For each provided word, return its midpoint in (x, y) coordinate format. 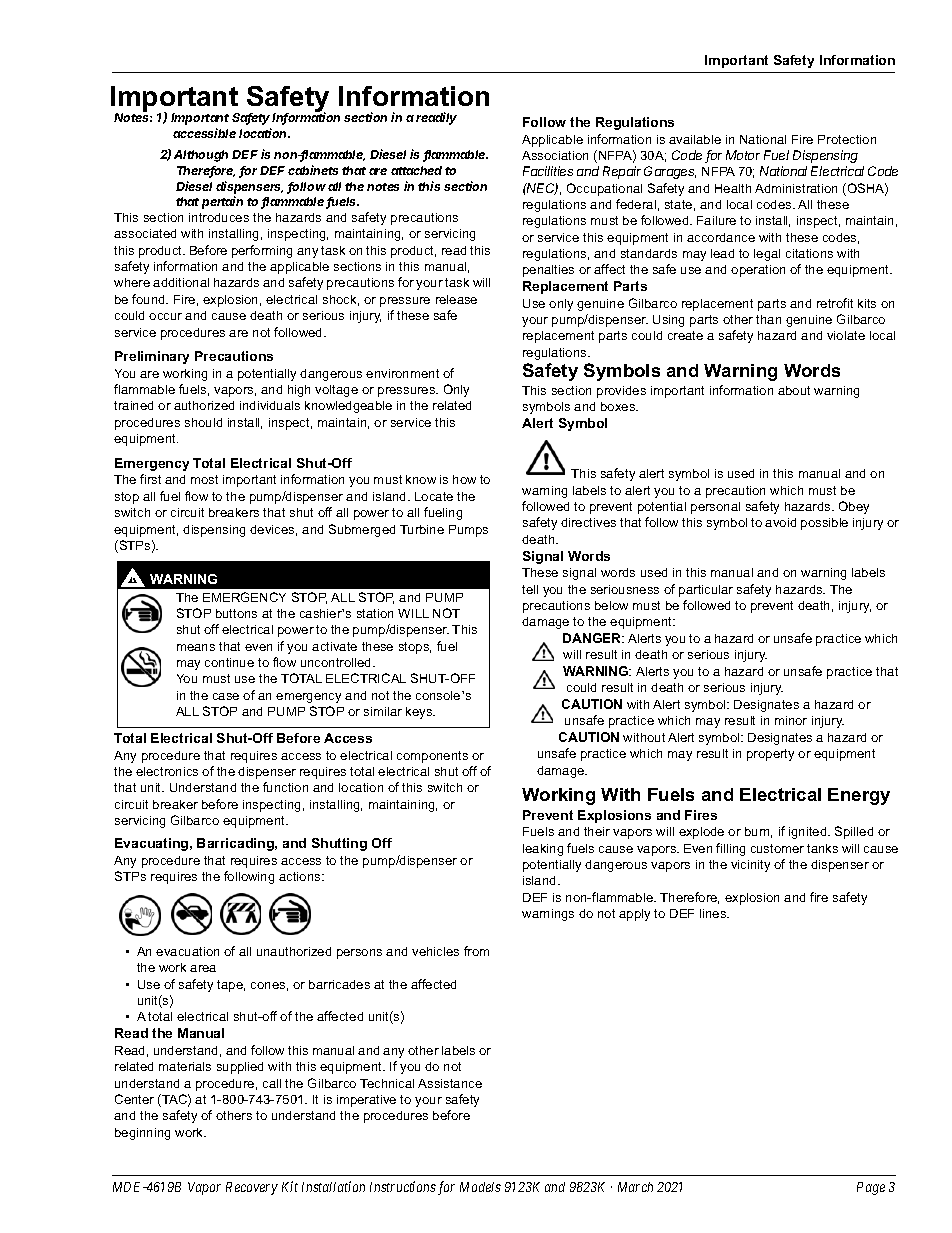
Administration (796, 188)
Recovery (252, 1188)
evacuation (187, 951)
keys (420, 713)
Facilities (548, 171)
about (794, 390)
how (464, 479)
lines (714, 913)
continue (229, 662)
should (203, 422)
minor (791, 720)
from (476, 951)
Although (201, 156)
